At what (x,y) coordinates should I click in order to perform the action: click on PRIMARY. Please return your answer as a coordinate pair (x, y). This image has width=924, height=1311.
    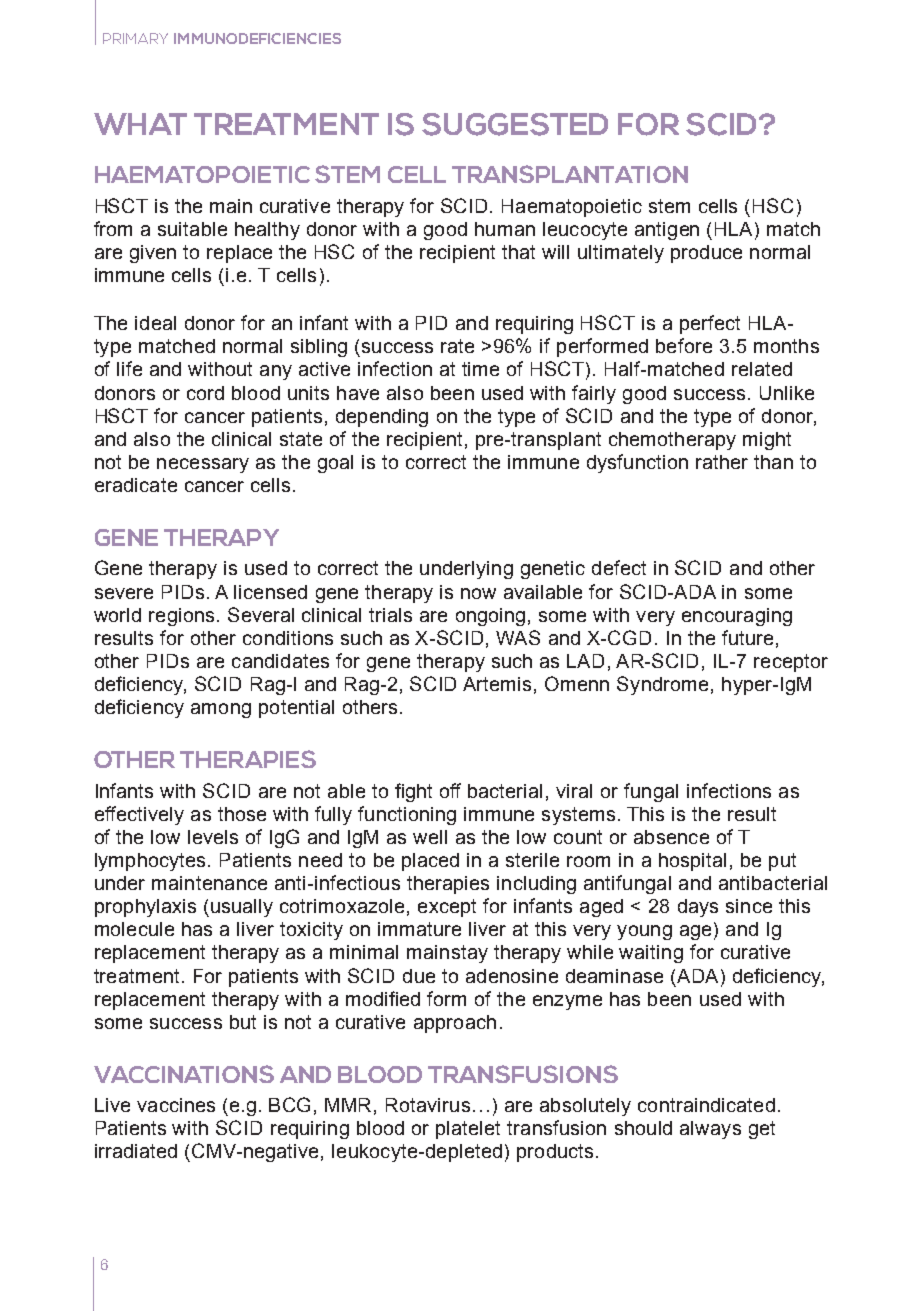
    Looking at the image, I should click on (135, 38).
